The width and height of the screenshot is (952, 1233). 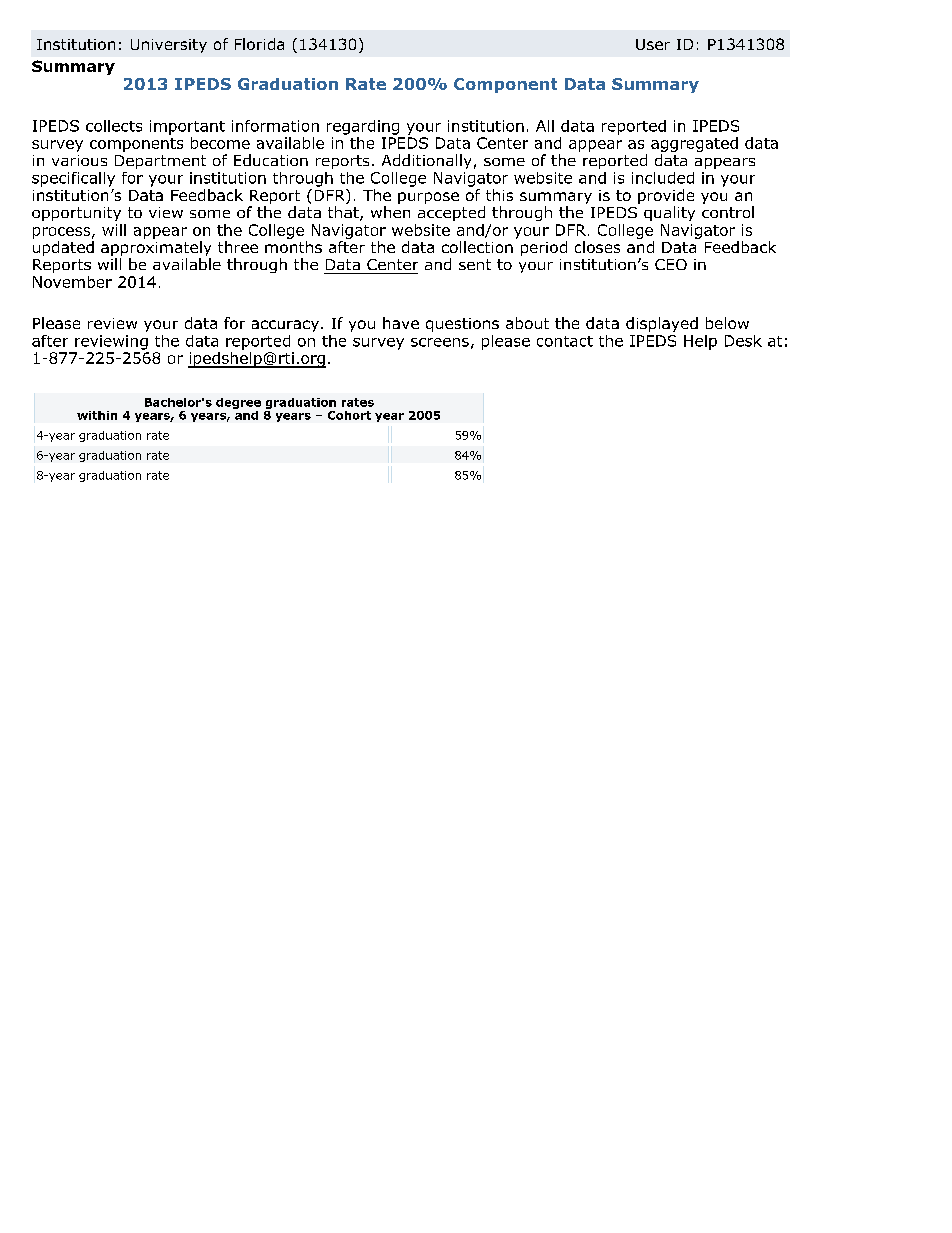 I want to click on accuracy, so click(x=285, y=326).
